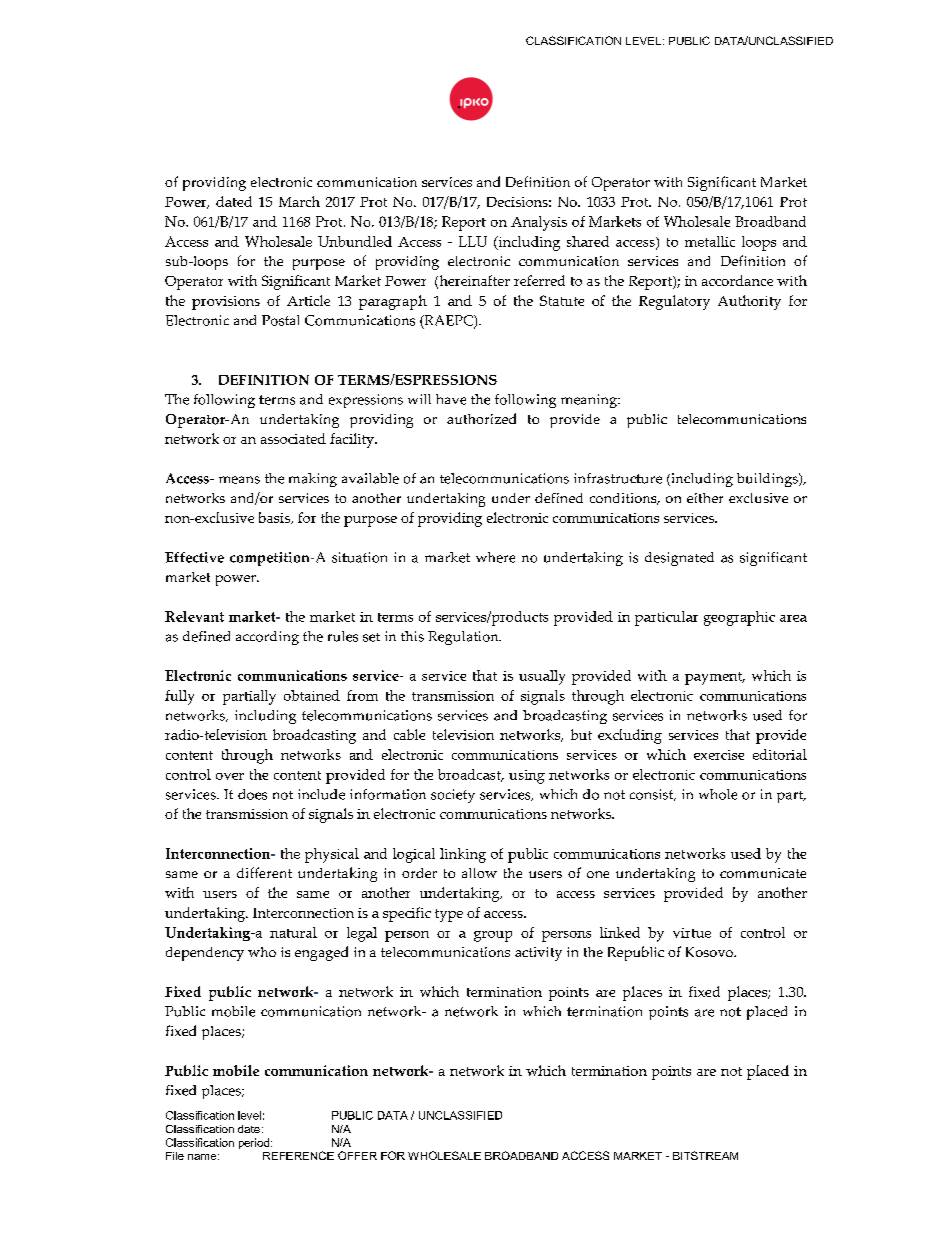  I want to click on Analysis, so click(539, 223).
